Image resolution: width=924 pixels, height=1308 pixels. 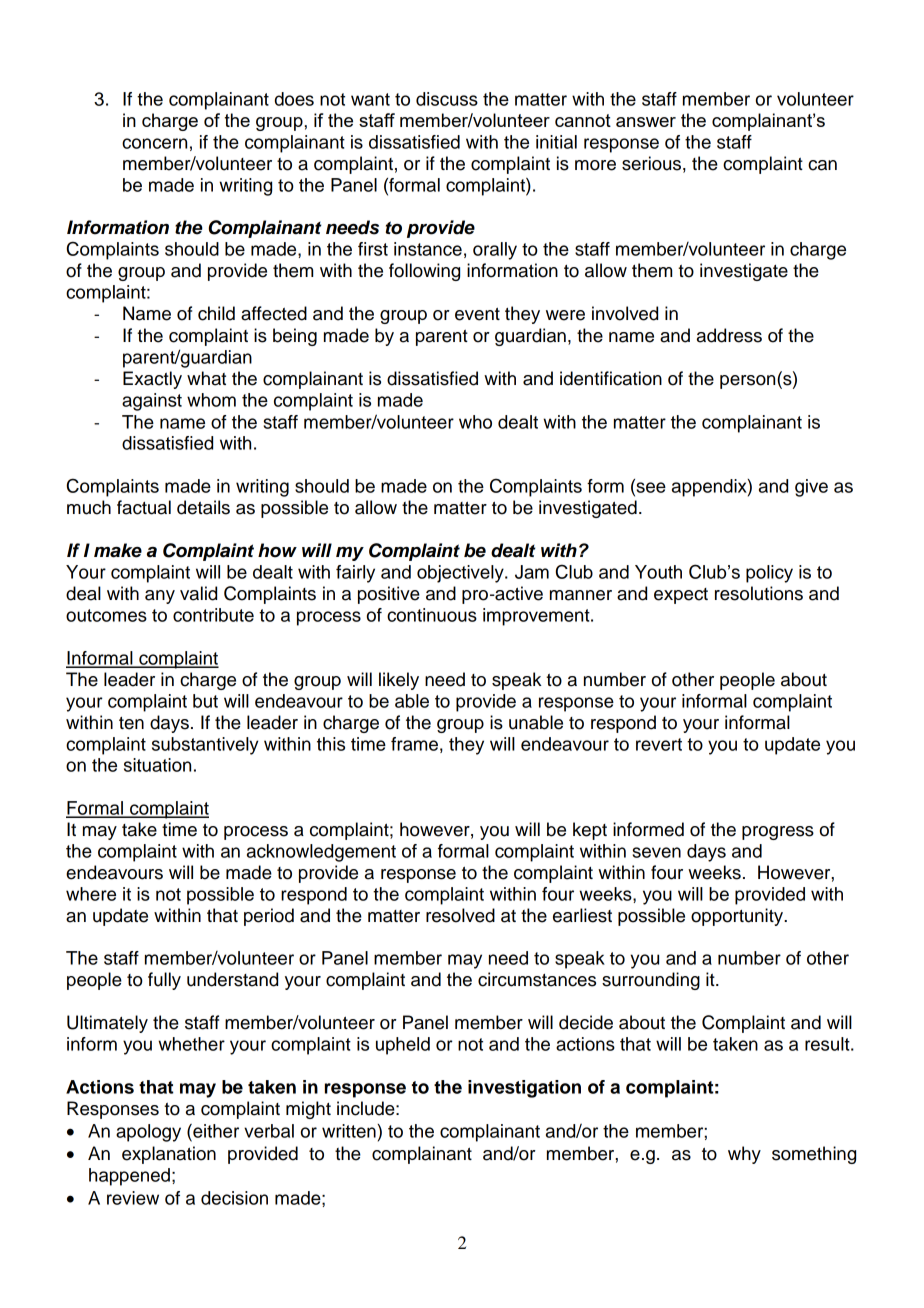 What do you see at coordinates (154, 143) in the image?
I see `concern` at bounding box center [154, 143].
